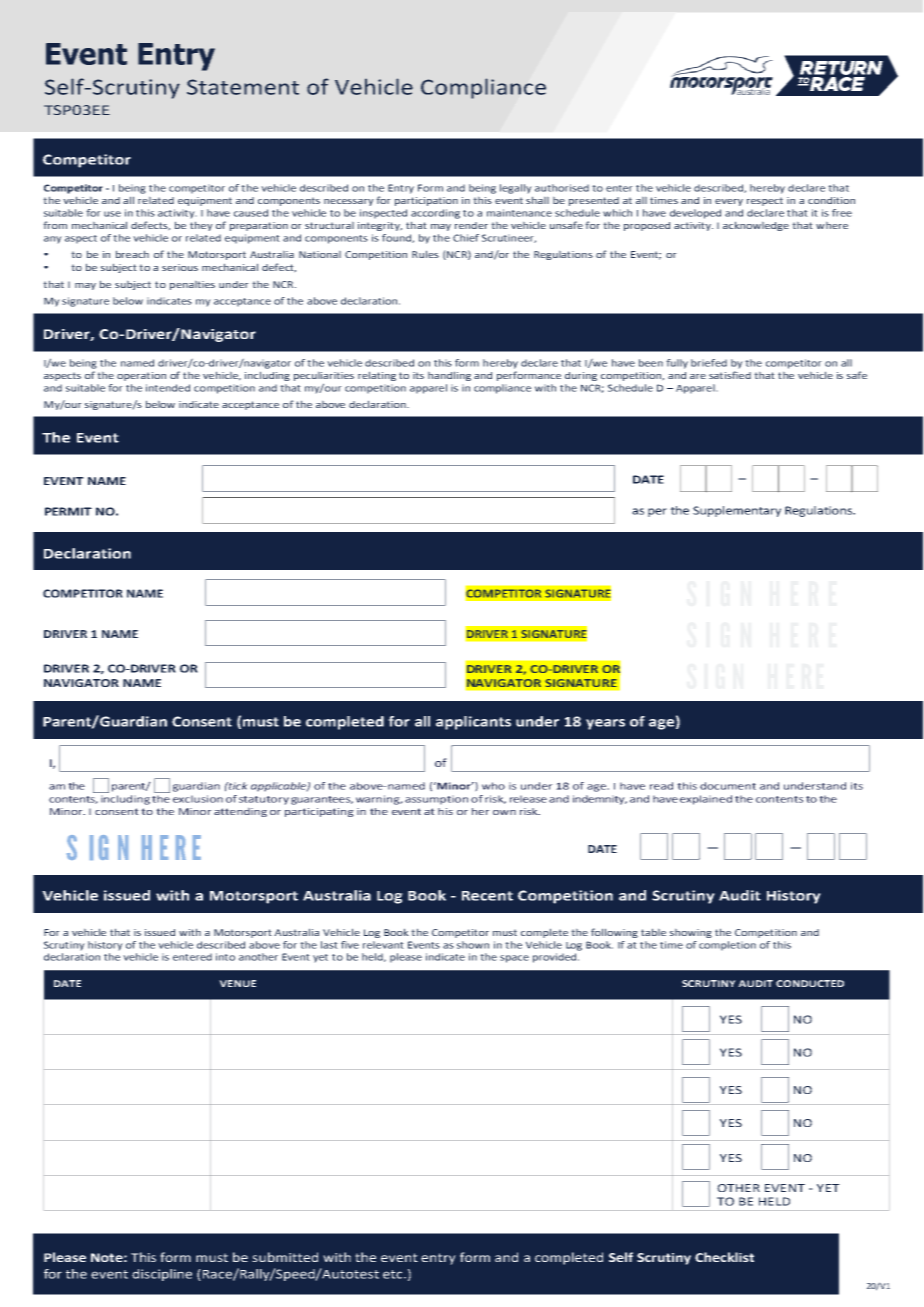 The width and height of the document is (924, 1307). Describe the element at coordinates (728, 786) in the document. I see `document` at that location.
